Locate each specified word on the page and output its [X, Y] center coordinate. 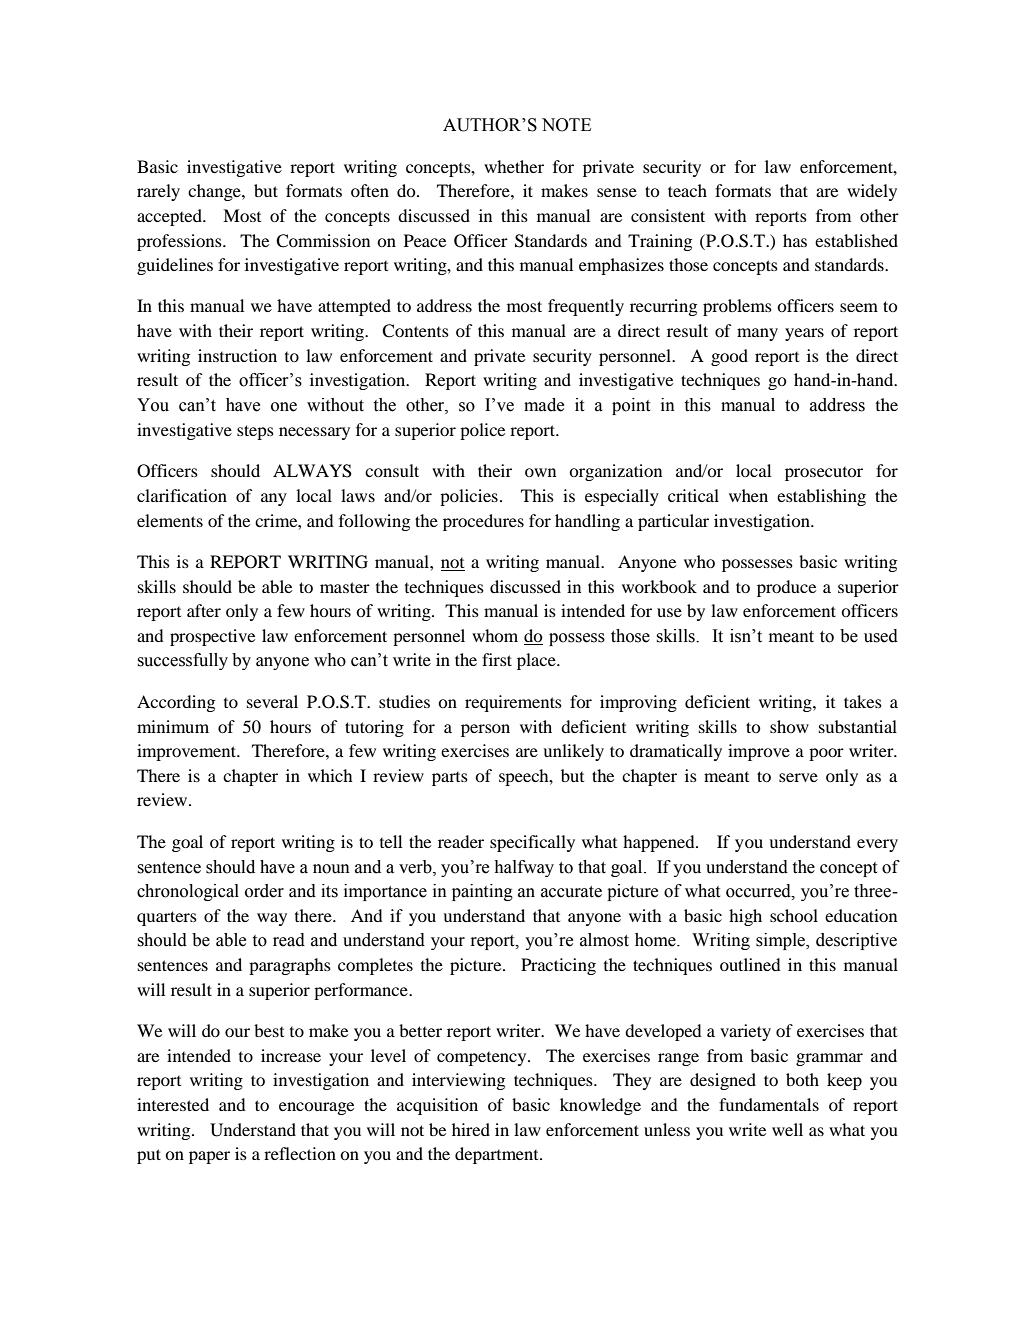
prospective [212, 637]
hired [471, 1129]
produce [786, 588]
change [215, 192]
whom [495, 635]
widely [872, 192]
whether [514, 166]
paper [209, 1157]
